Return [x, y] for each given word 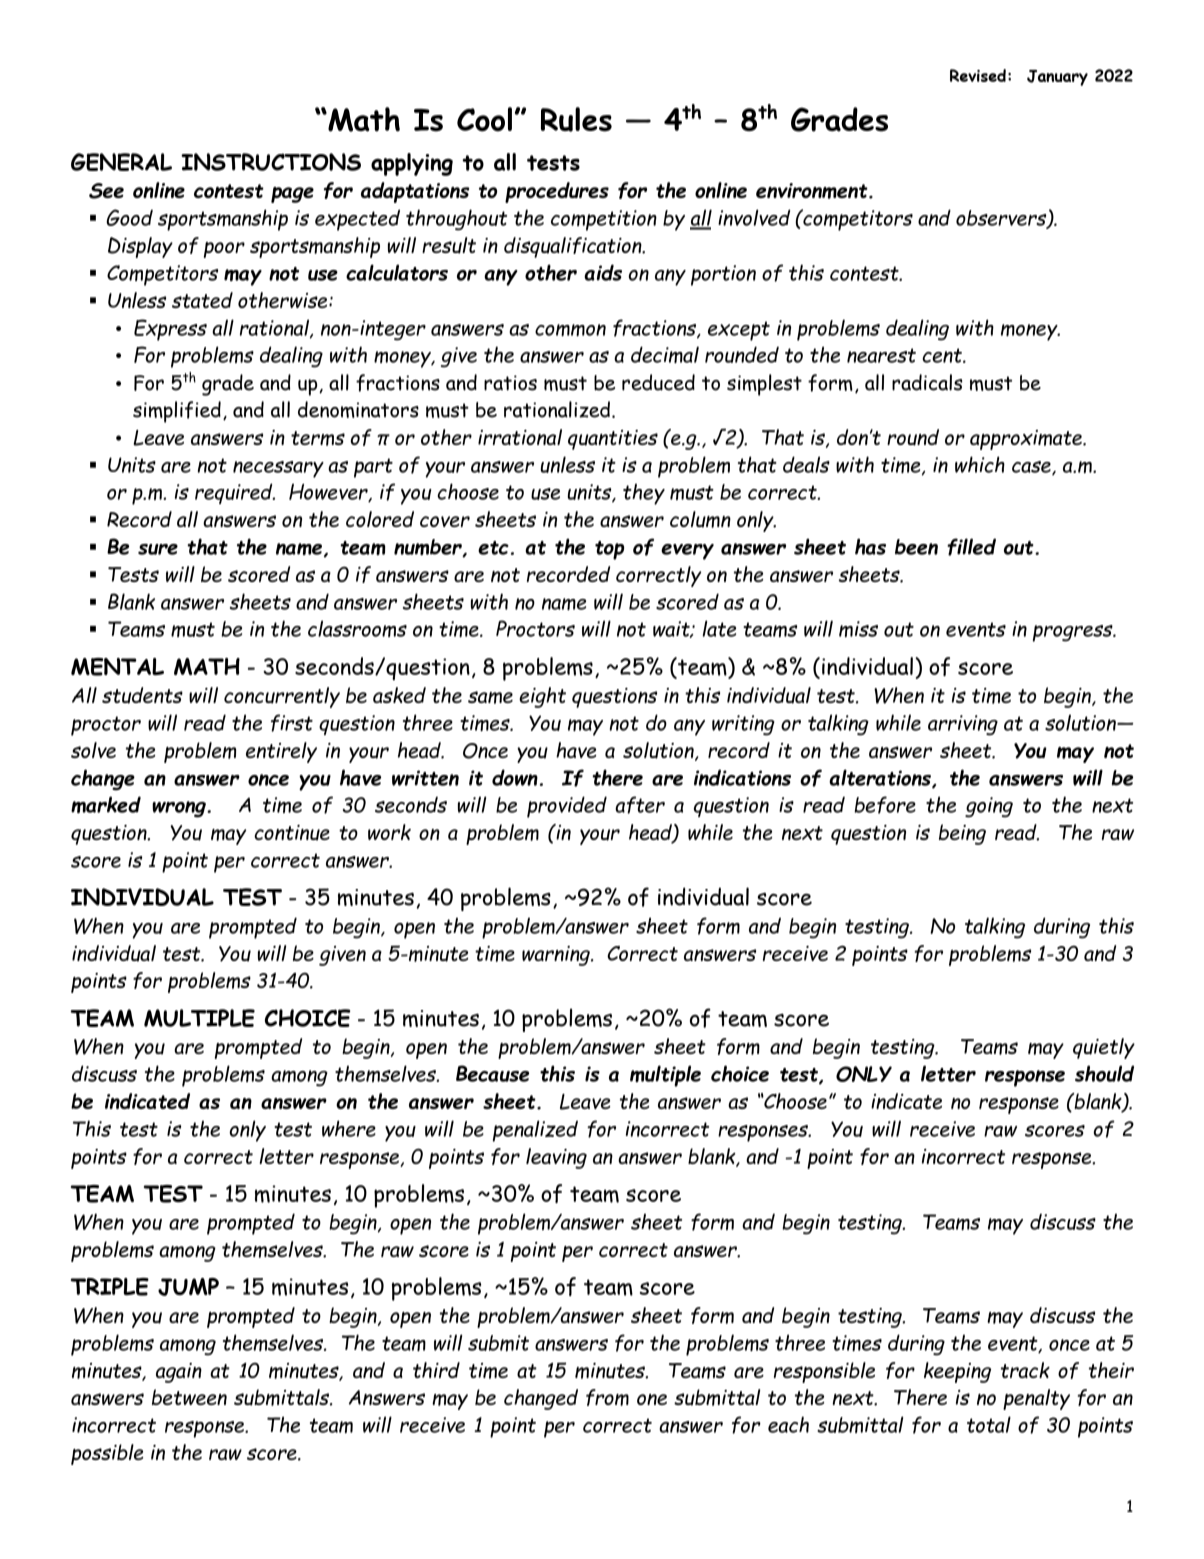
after [640, 805]
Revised [978, 75]
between [189, 1397]
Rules [576, 119]
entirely [281, 752]
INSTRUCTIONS [271, 162]
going [989, 807]
